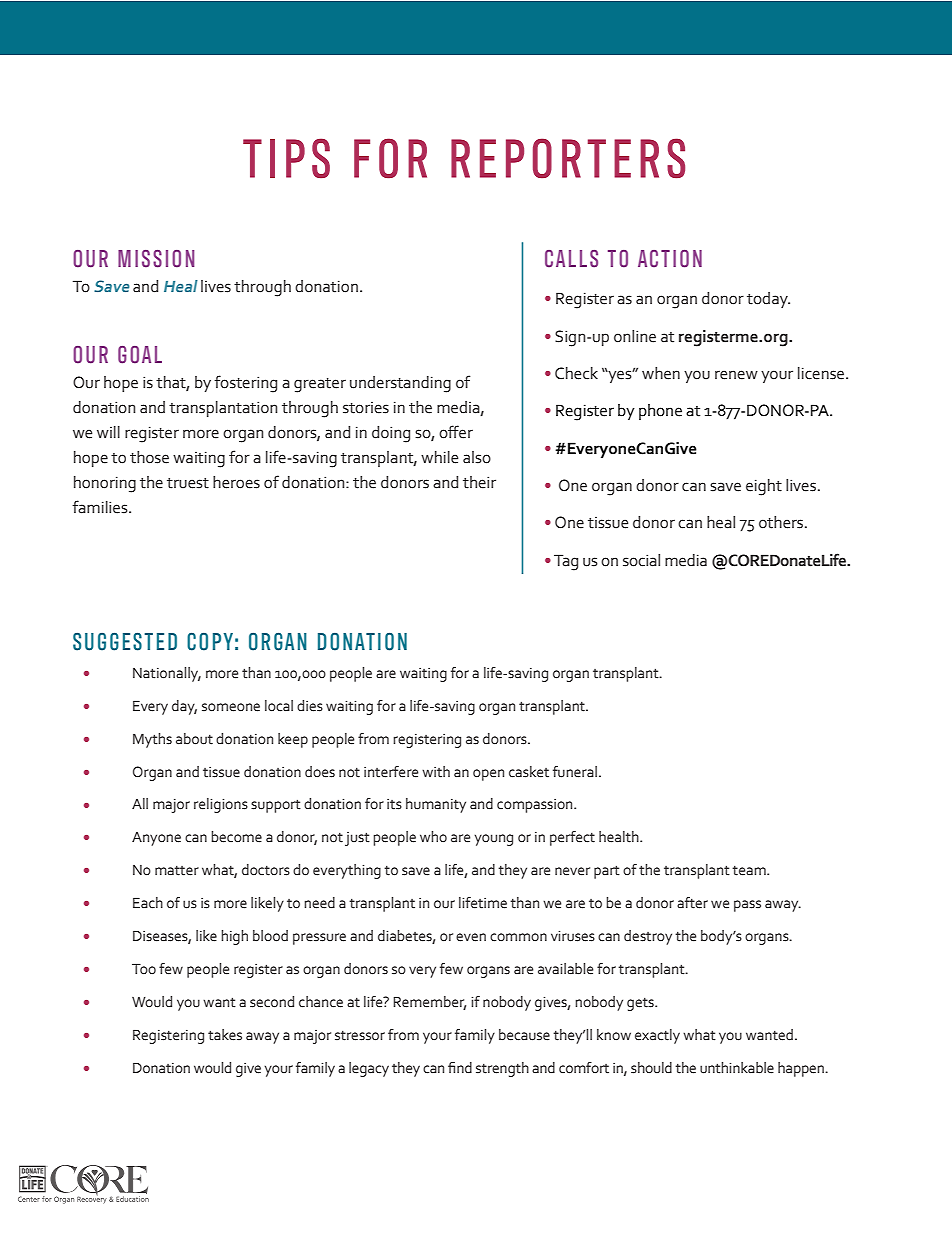 The height and width of the screenshot is (1233, 952). What do you see at coordinates (737, 1068) in the screenshot?
I see `unthinkable` at bounding box center [737, 1068].
